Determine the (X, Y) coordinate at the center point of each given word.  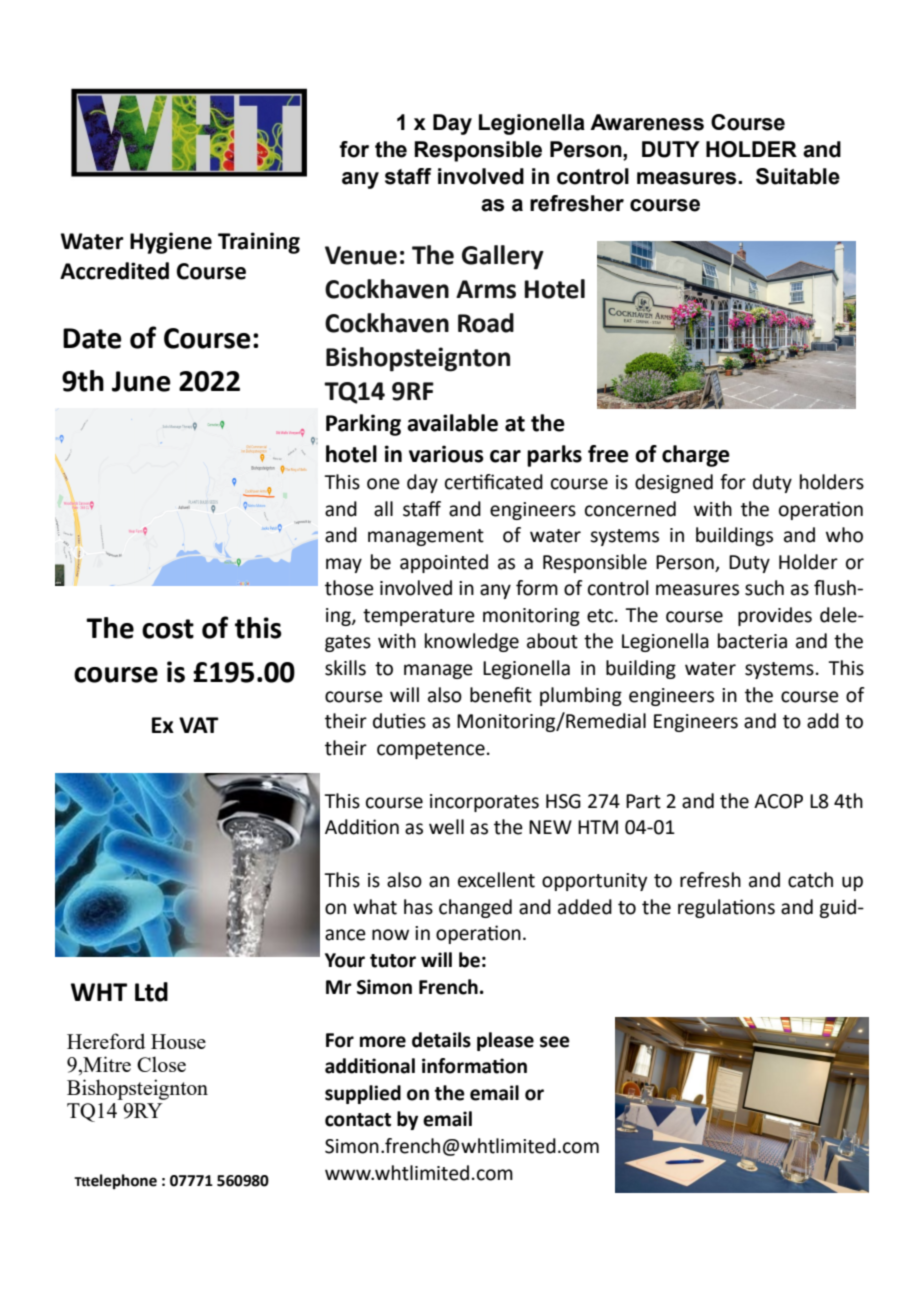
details (441, 1040)
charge (696, 456)
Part (643, 801)
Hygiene (171, 243)
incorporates (484, 803)
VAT (199, 725)
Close (161, 1064)
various (446, 454)
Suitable (798, 176)
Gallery (503, 257)
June (141, 381)
